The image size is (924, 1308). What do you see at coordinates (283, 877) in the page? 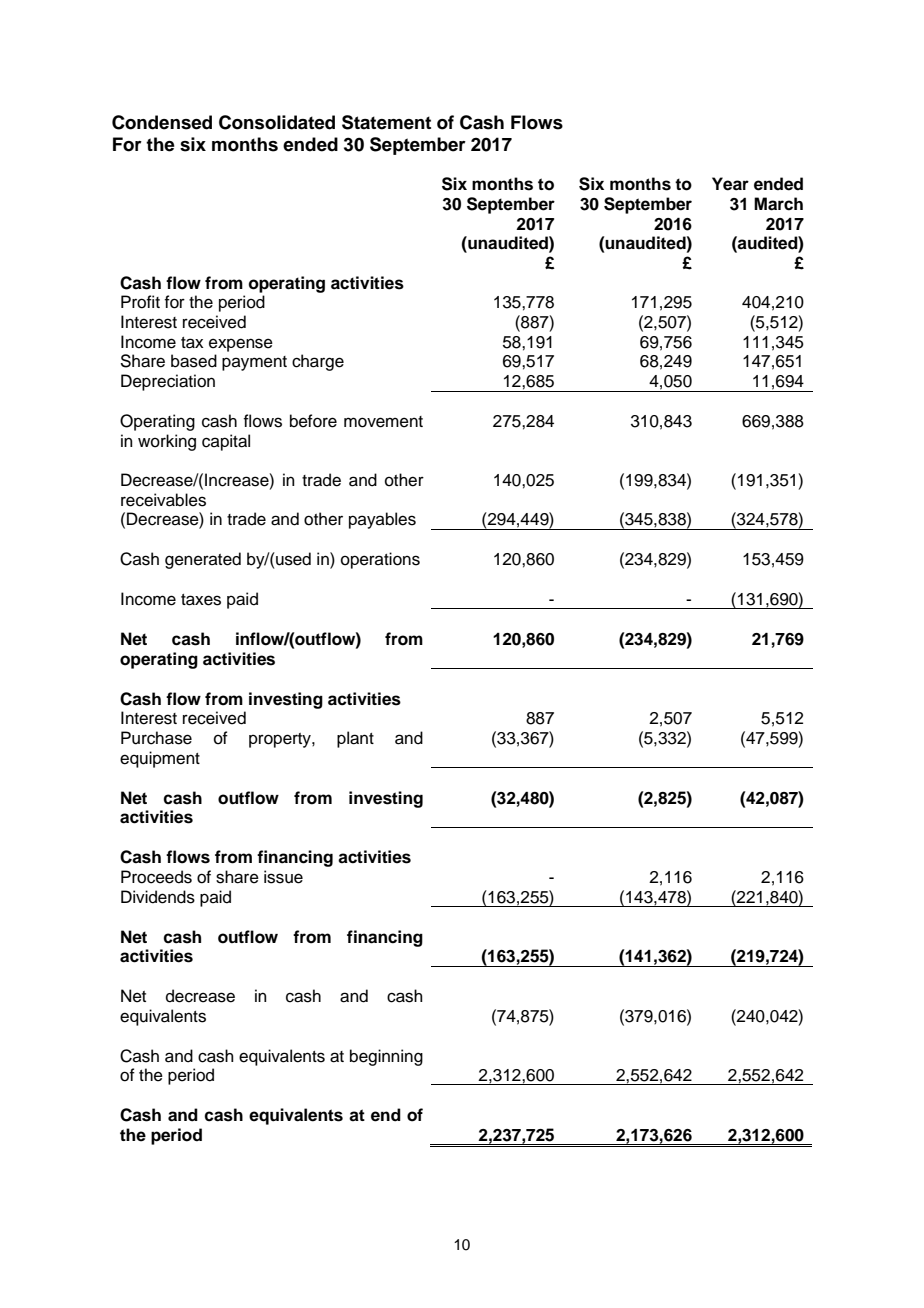
I see `issue` at bounding box center [283, 877].
